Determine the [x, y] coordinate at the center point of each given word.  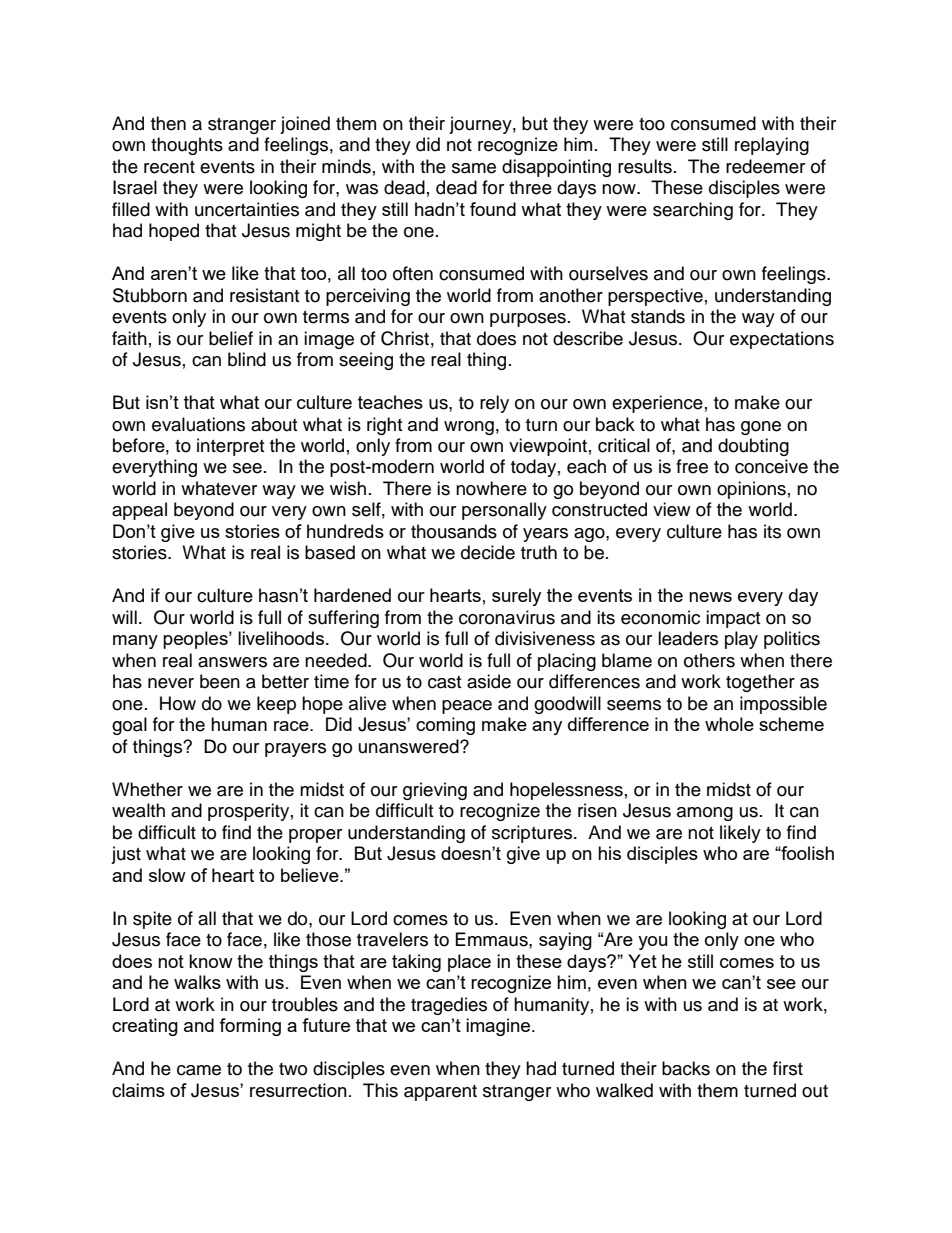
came [199, 1070]
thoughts [187, 146]
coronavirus [507, 617]
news [710, 597]
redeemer [765, 166]
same [474, 168]
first [788, 1068]
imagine [499, 1027]
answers [232, 662]
